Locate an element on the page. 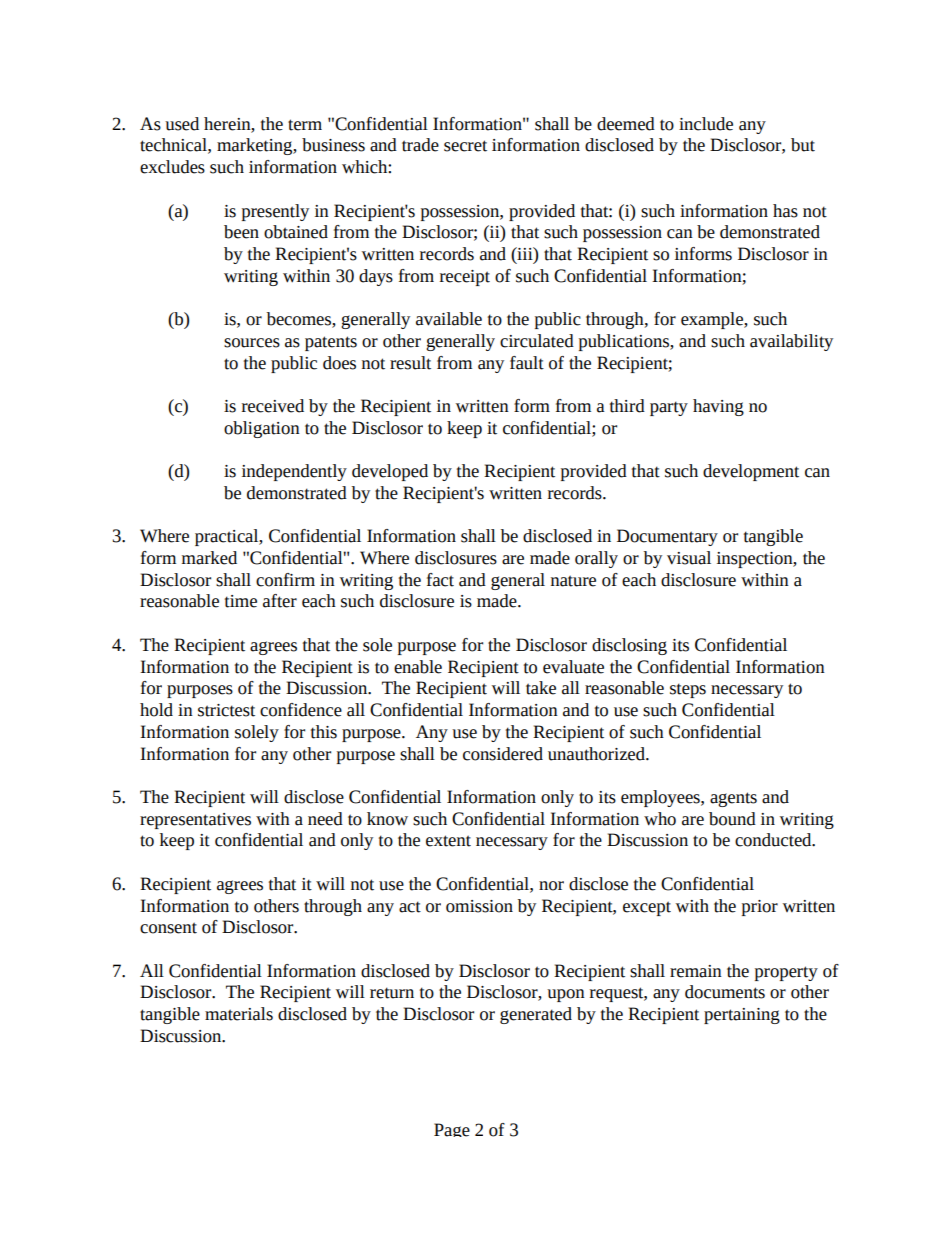 This page has width=952, height=1233. time is located at coordinates (241, 601).
